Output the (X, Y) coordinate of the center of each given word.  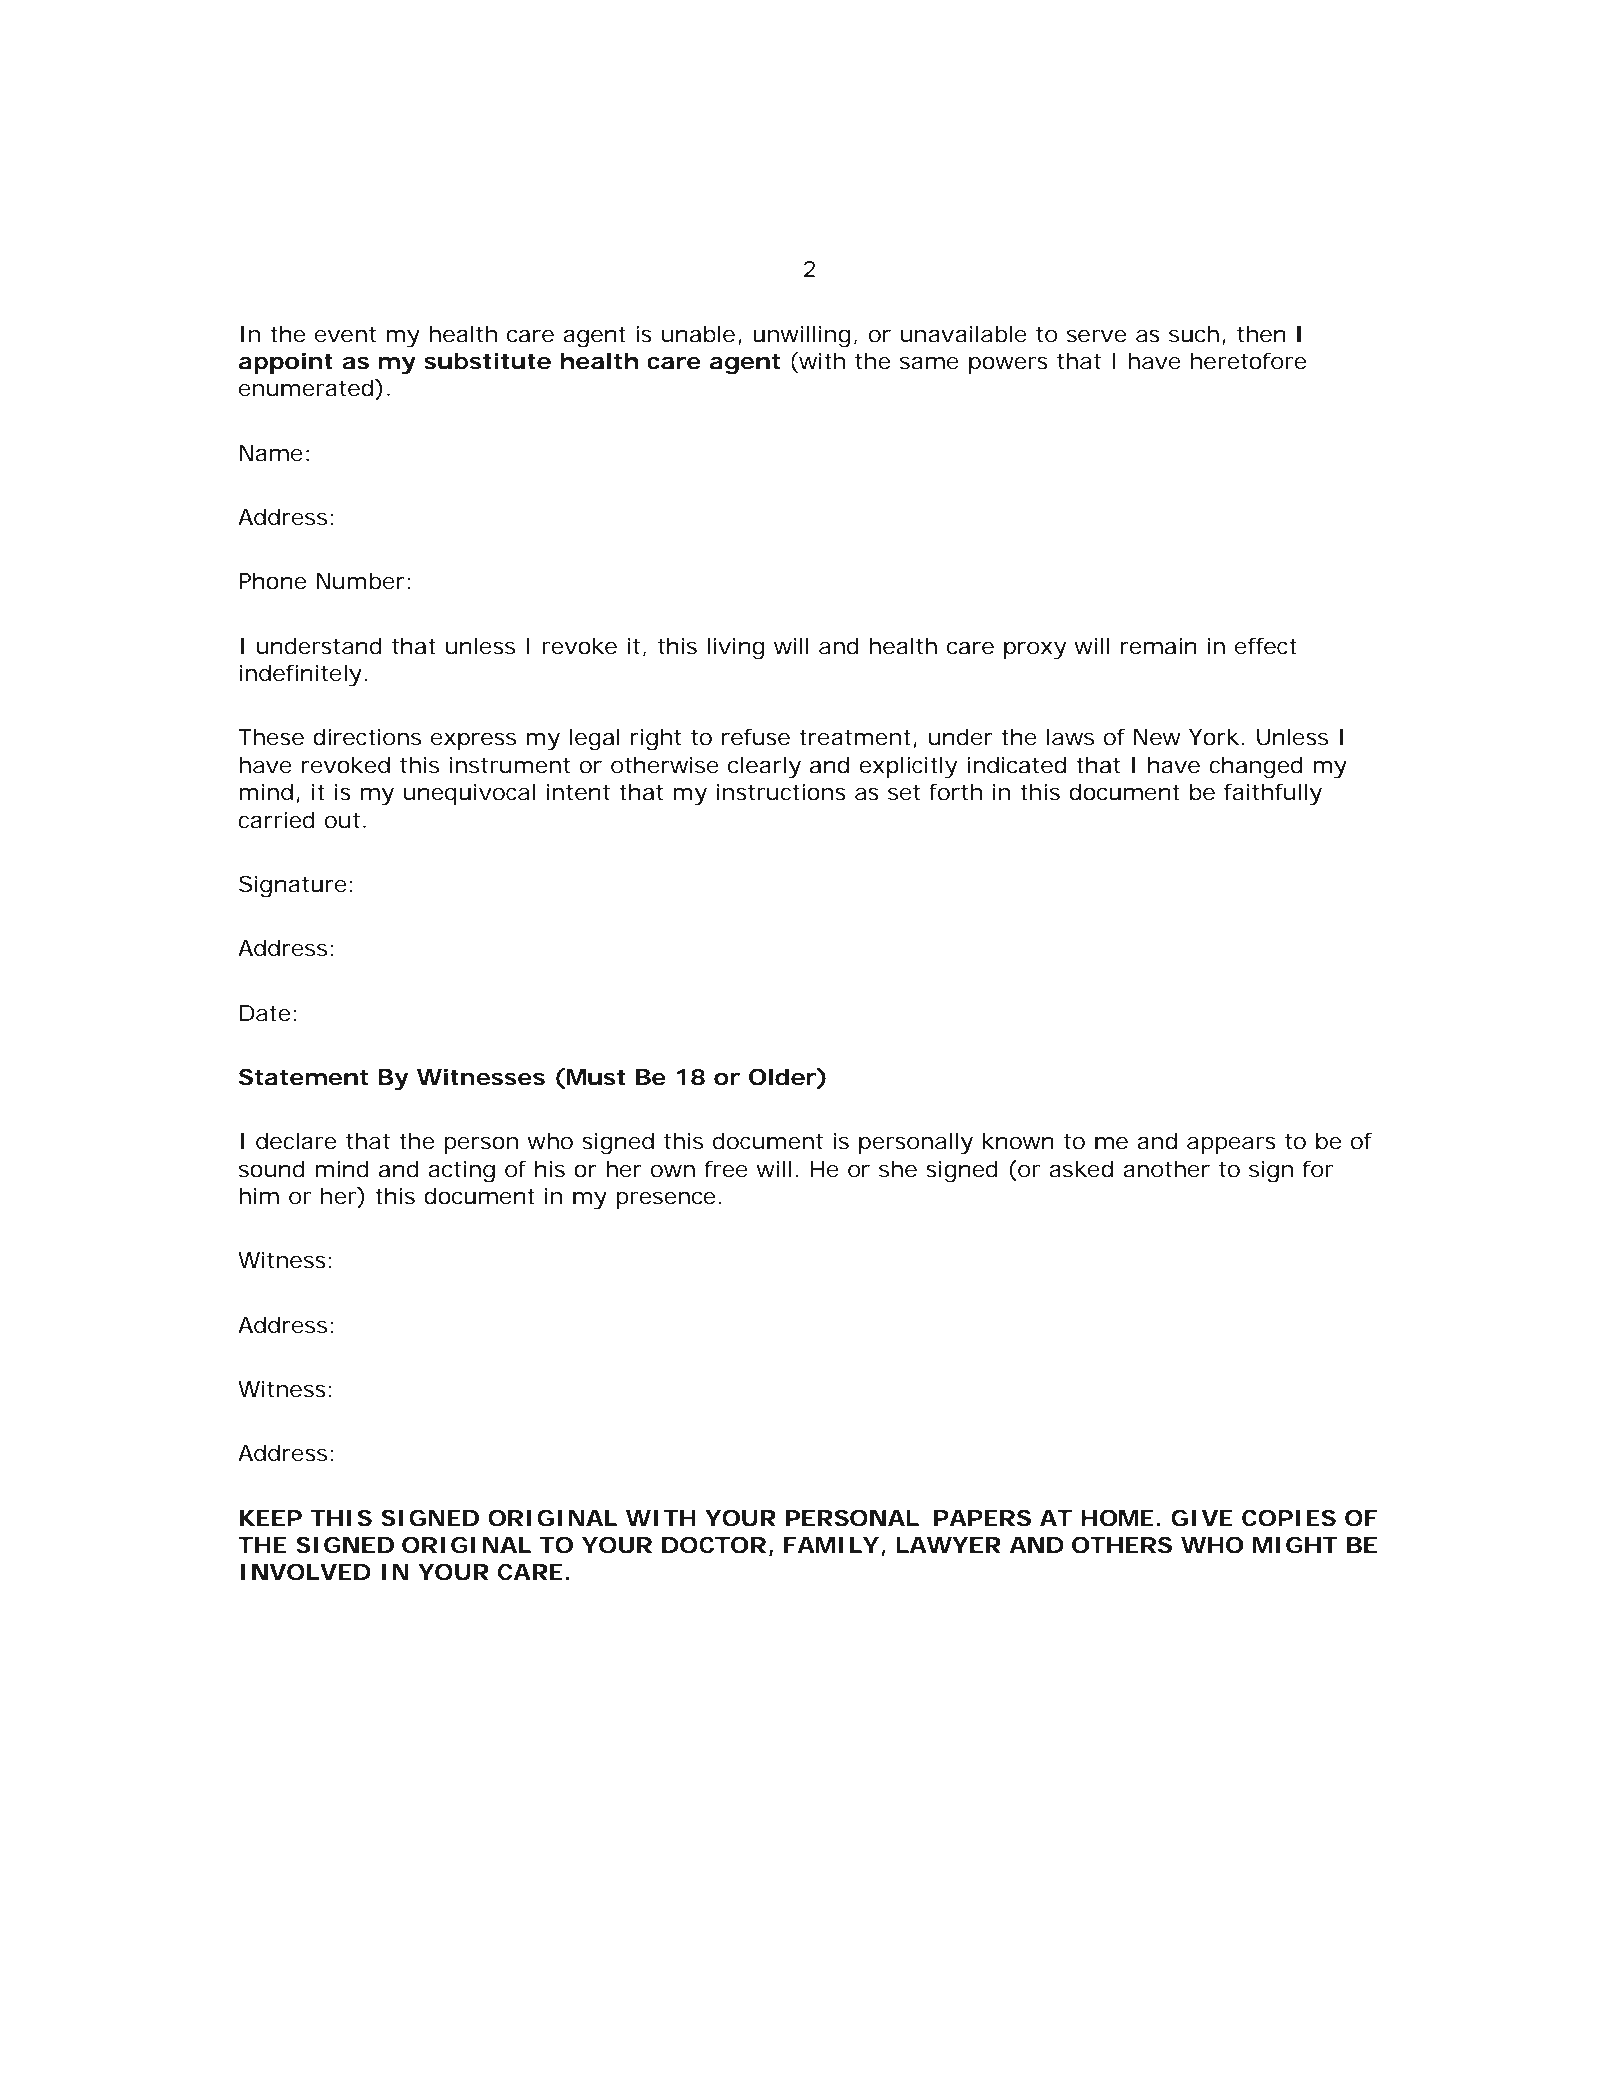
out (342, 820)
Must (595, 1078)
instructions (781, 792)
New (1157, 737)
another (1166, 1169)
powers (1008, 365)
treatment (855, 737)
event (345, 334)
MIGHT (1294, 1545)
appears (1231, 1145)
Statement (303, 1077)
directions (367, 737)
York (1213, 737)
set (904, 792)
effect (1266, 646)
